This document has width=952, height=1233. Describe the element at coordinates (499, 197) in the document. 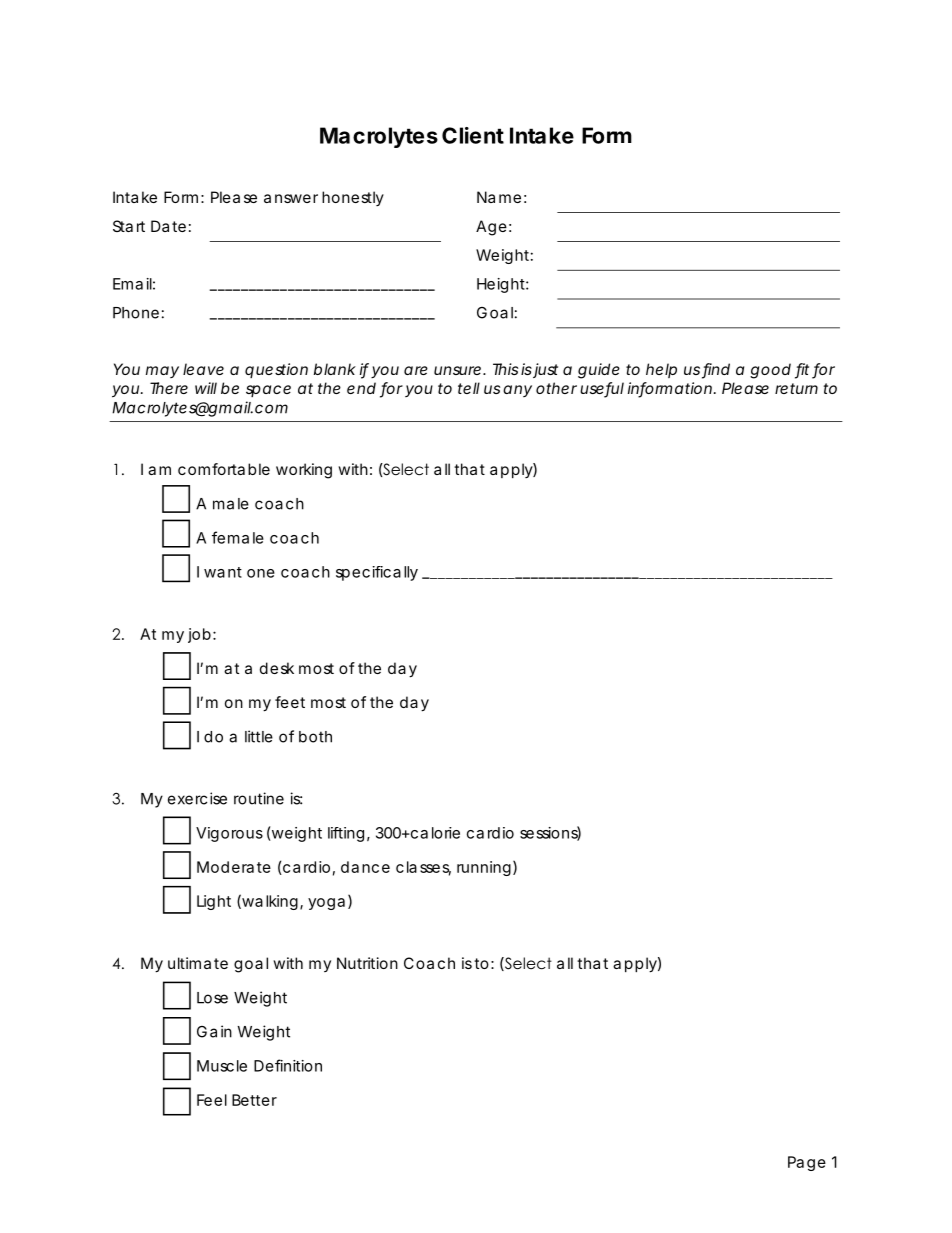

I see `Name` at that location.
